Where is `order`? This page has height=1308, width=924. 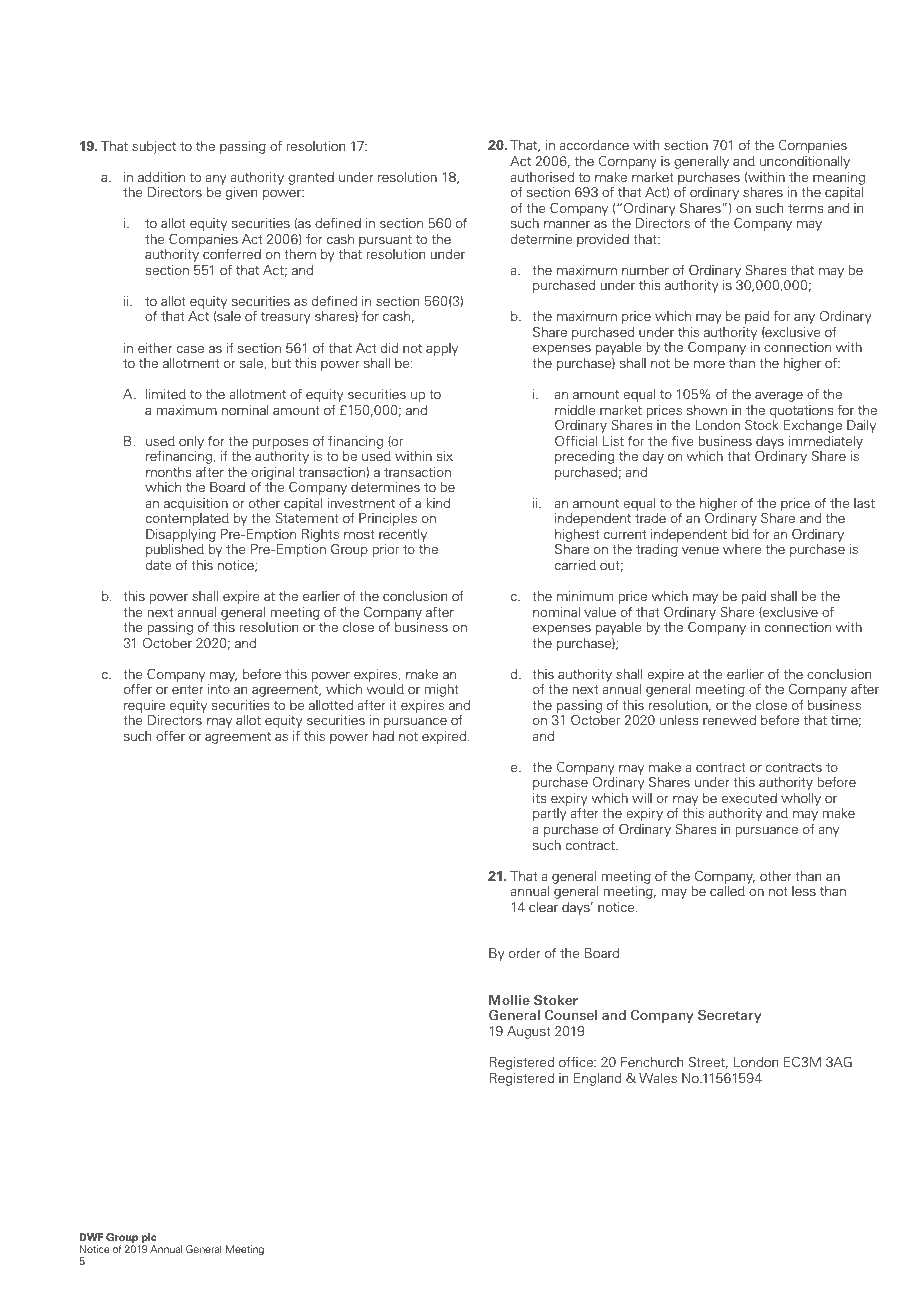
order is located at coordinates (525, 953).
